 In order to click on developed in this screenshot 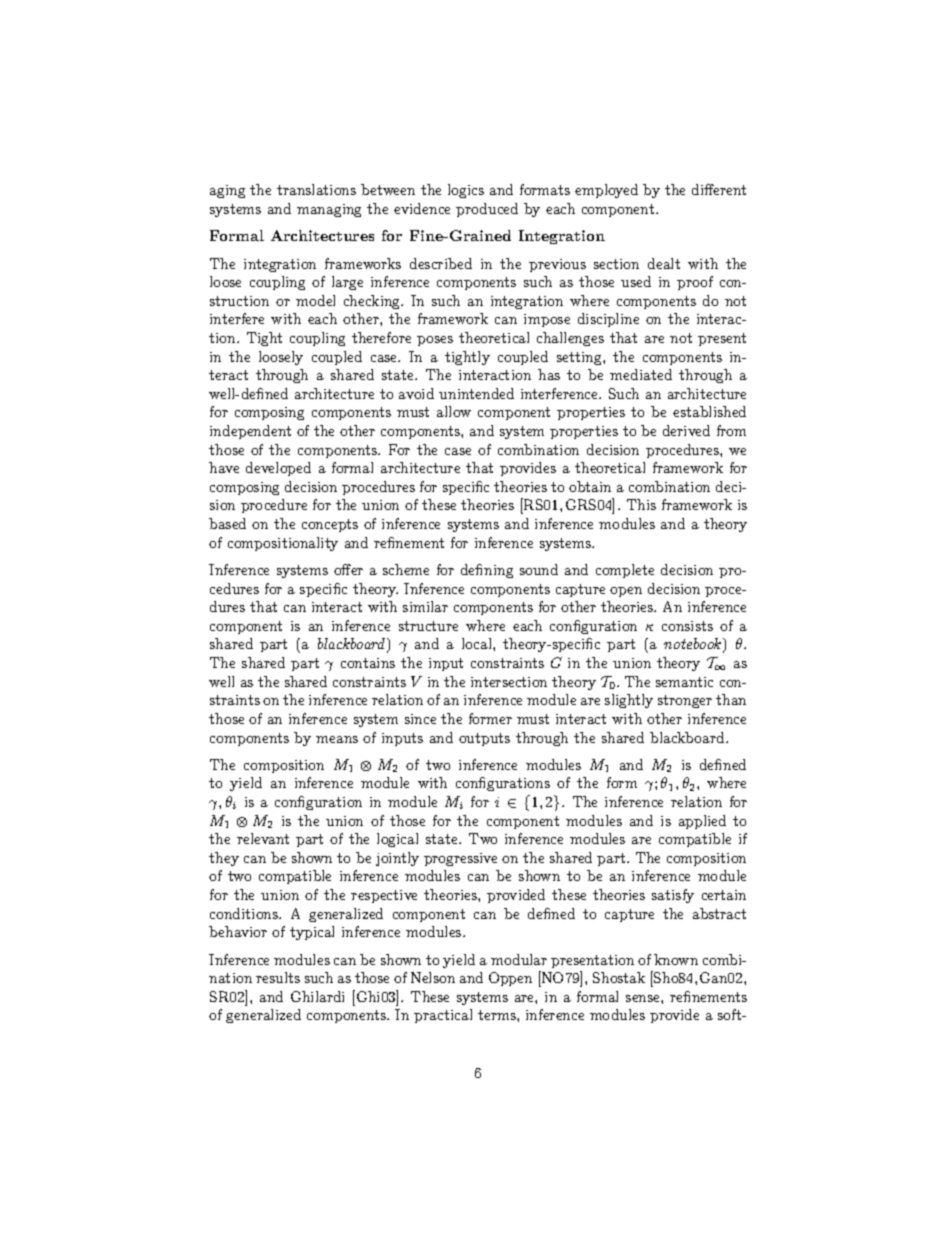, I will do `click(278, 469)`.
